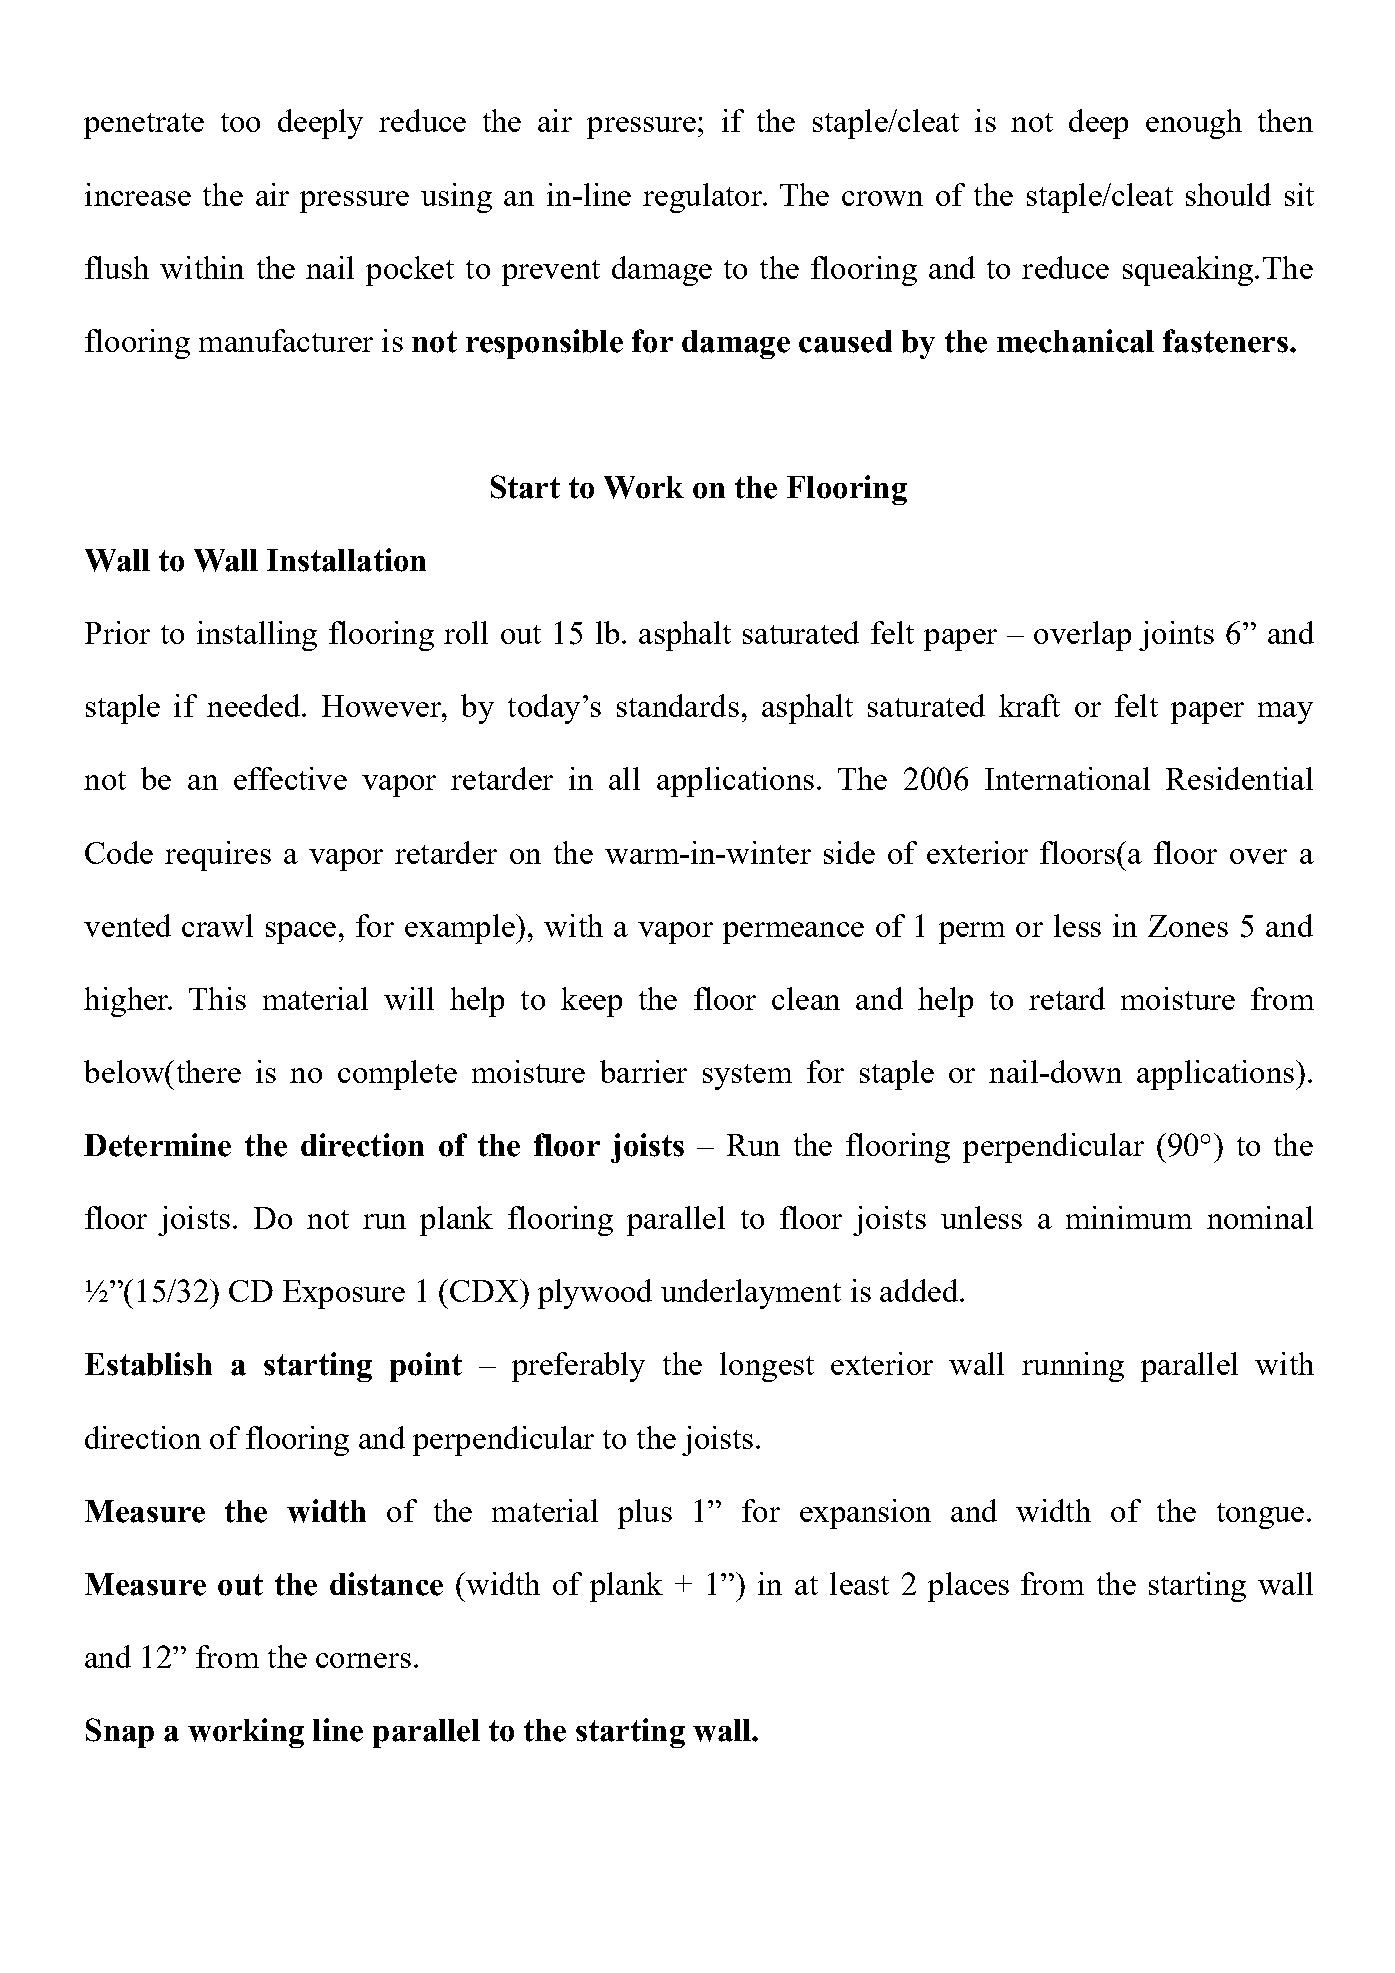  Describe the element at coordinates (678, 705) in the document. I see `standards` at that location.
